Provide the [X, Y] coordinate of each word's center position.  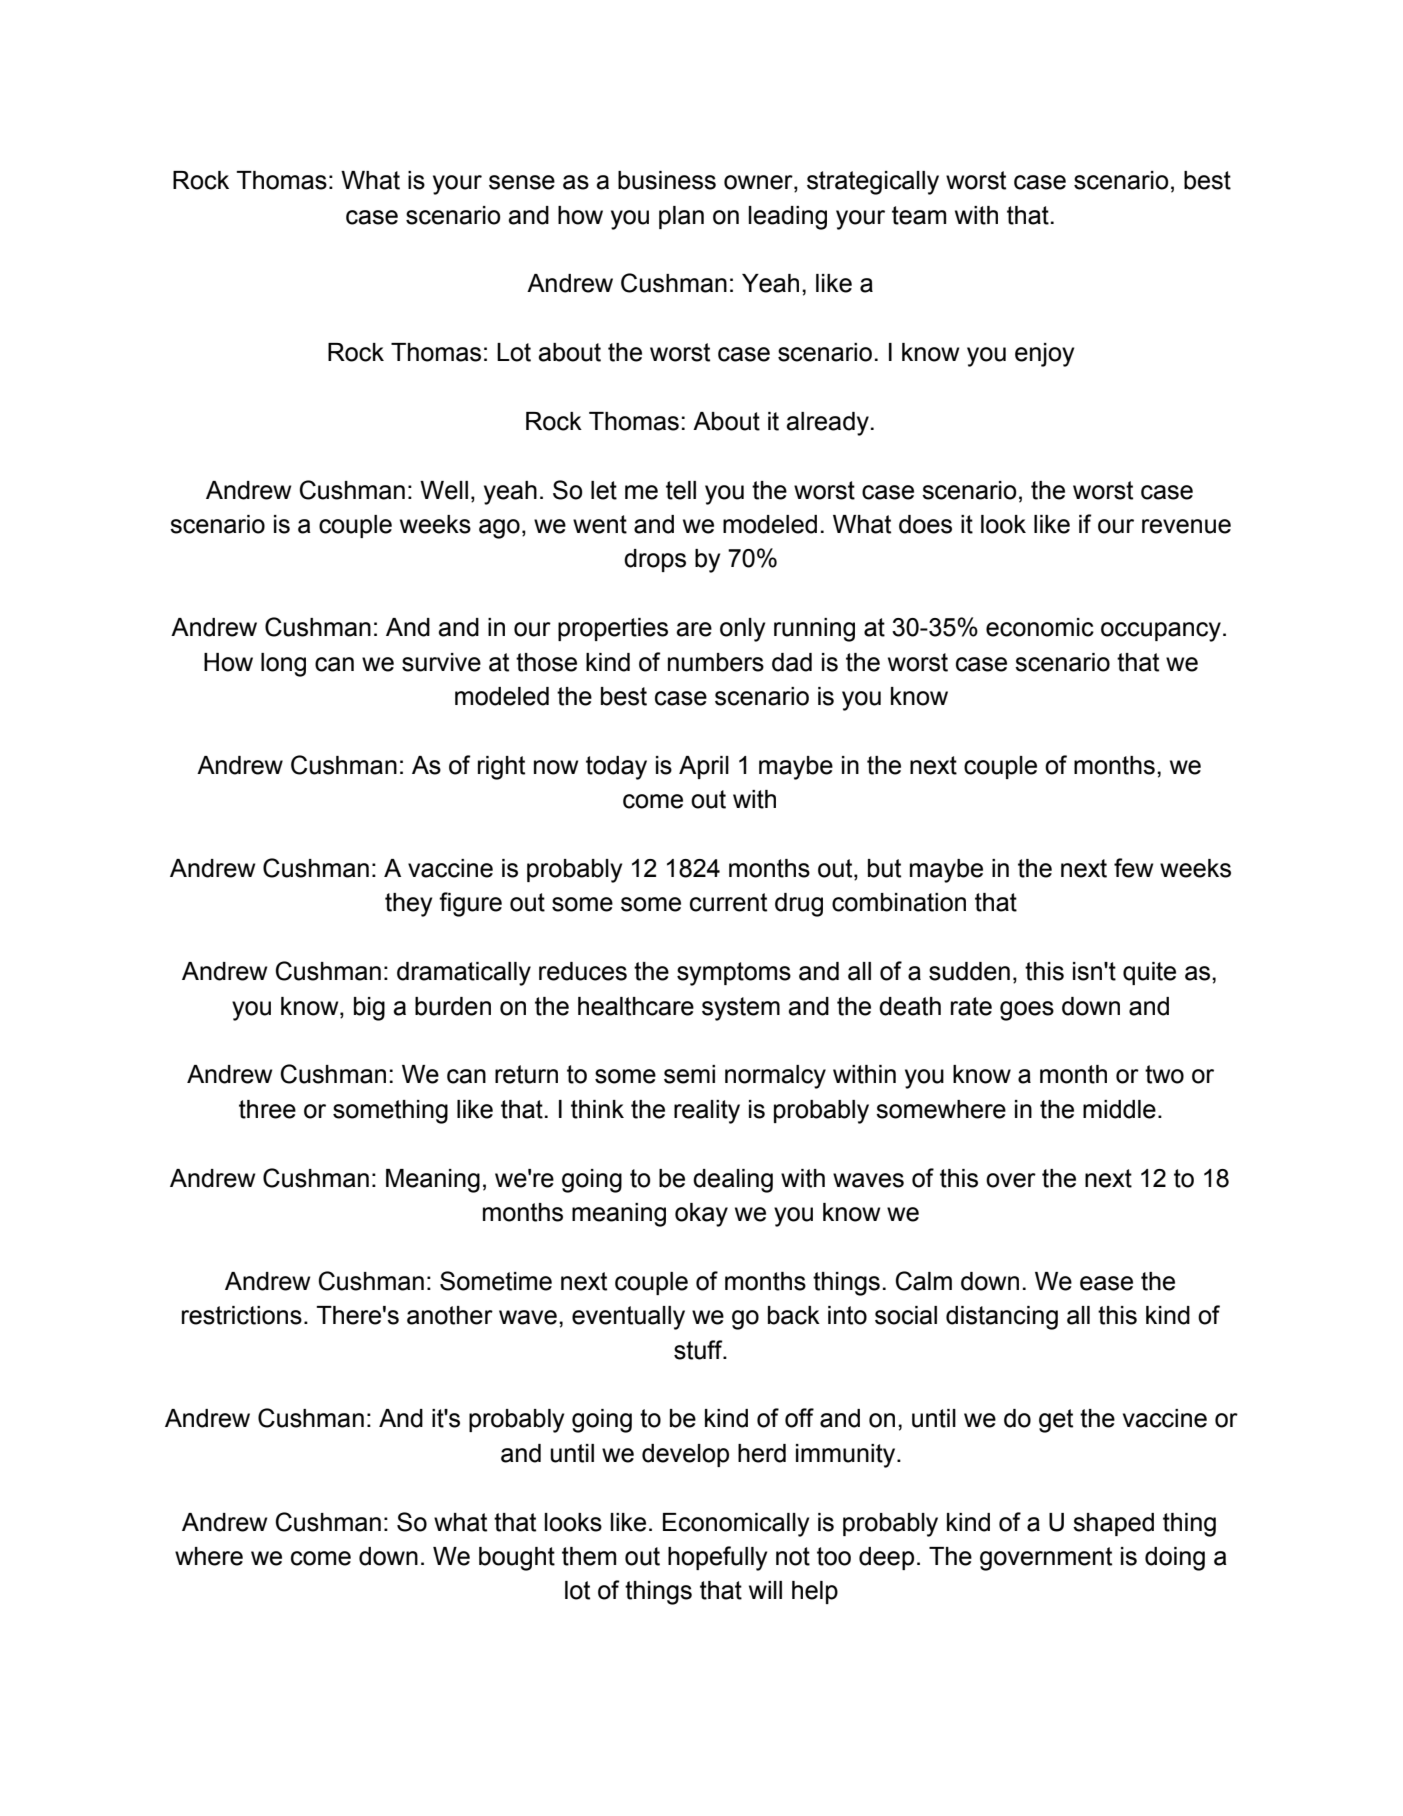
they [408, 905]
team [919, 215]
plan [681, 217]
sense [522, 182]
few [1133, 868]
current [728, 902]
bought [517, 1559]
